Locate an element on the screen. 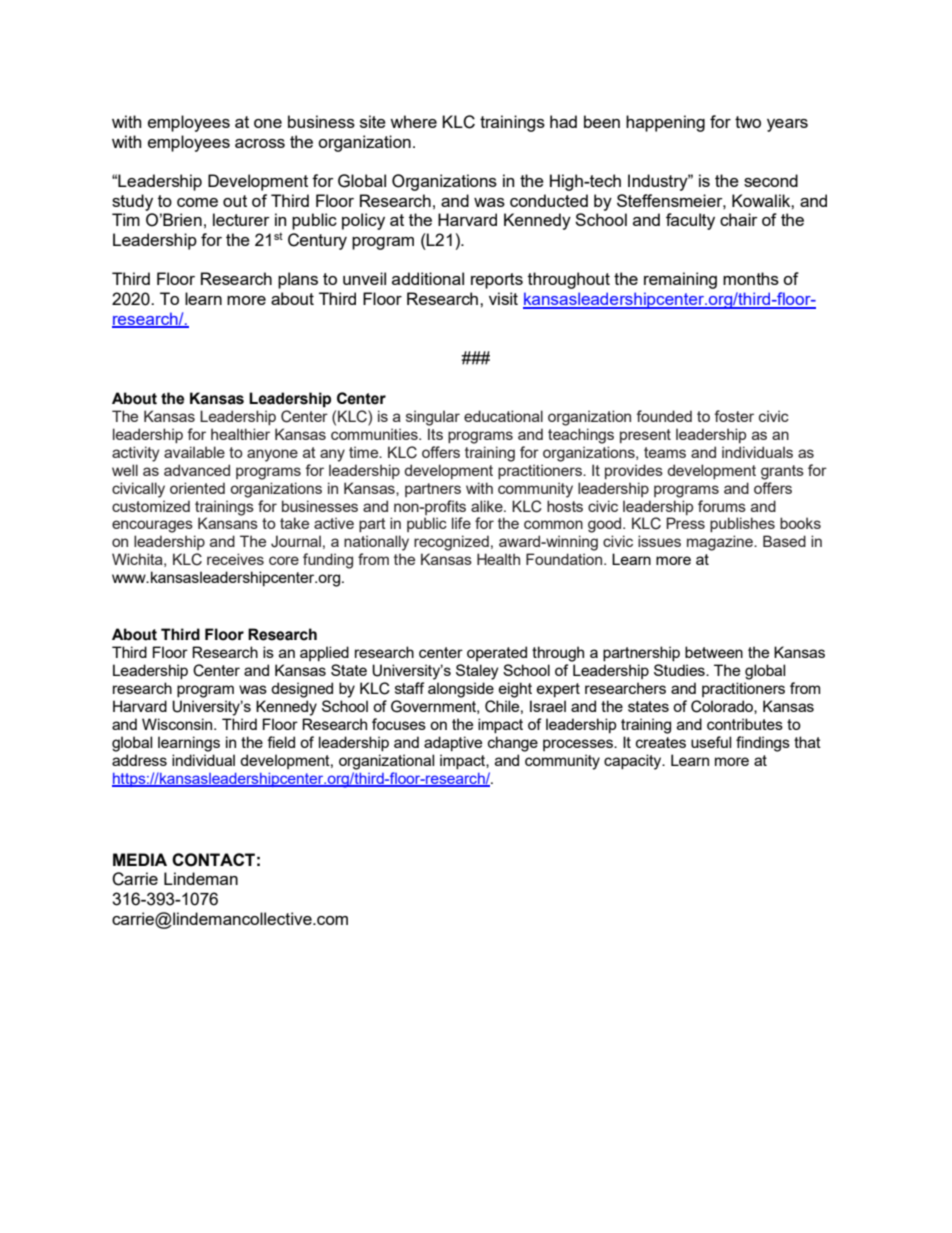 This screenshot has height=1233, width=952. magazine is located at coordinates (721, 543).
